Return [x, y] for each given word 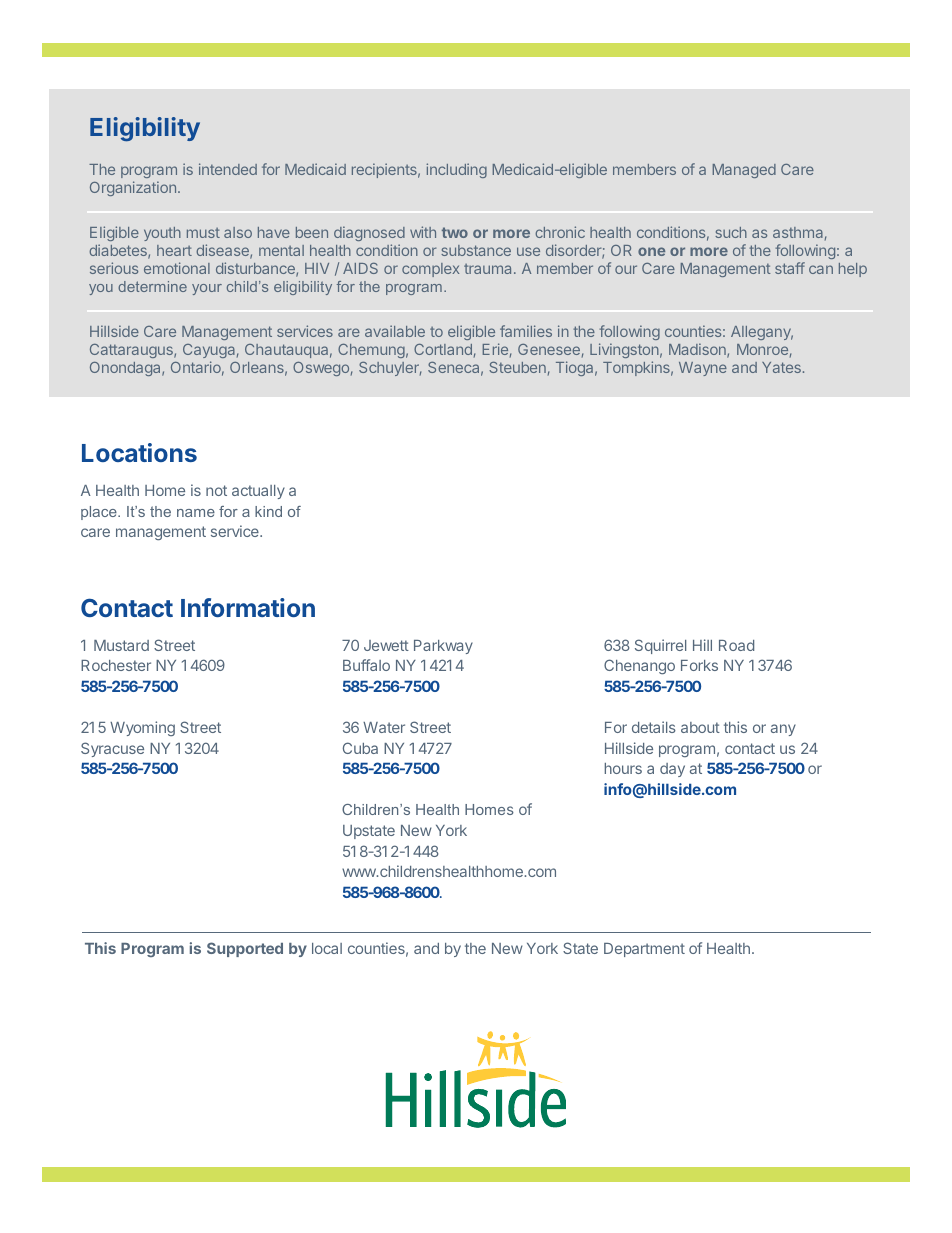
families [526, 331]
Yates [781, 367]
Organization [133, 188]
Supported [245, 949]
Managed [744, 171]
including [456, 170]
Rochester [116, 665]
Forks [699, 665]
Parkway [443, 647]
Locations [139, 452]
